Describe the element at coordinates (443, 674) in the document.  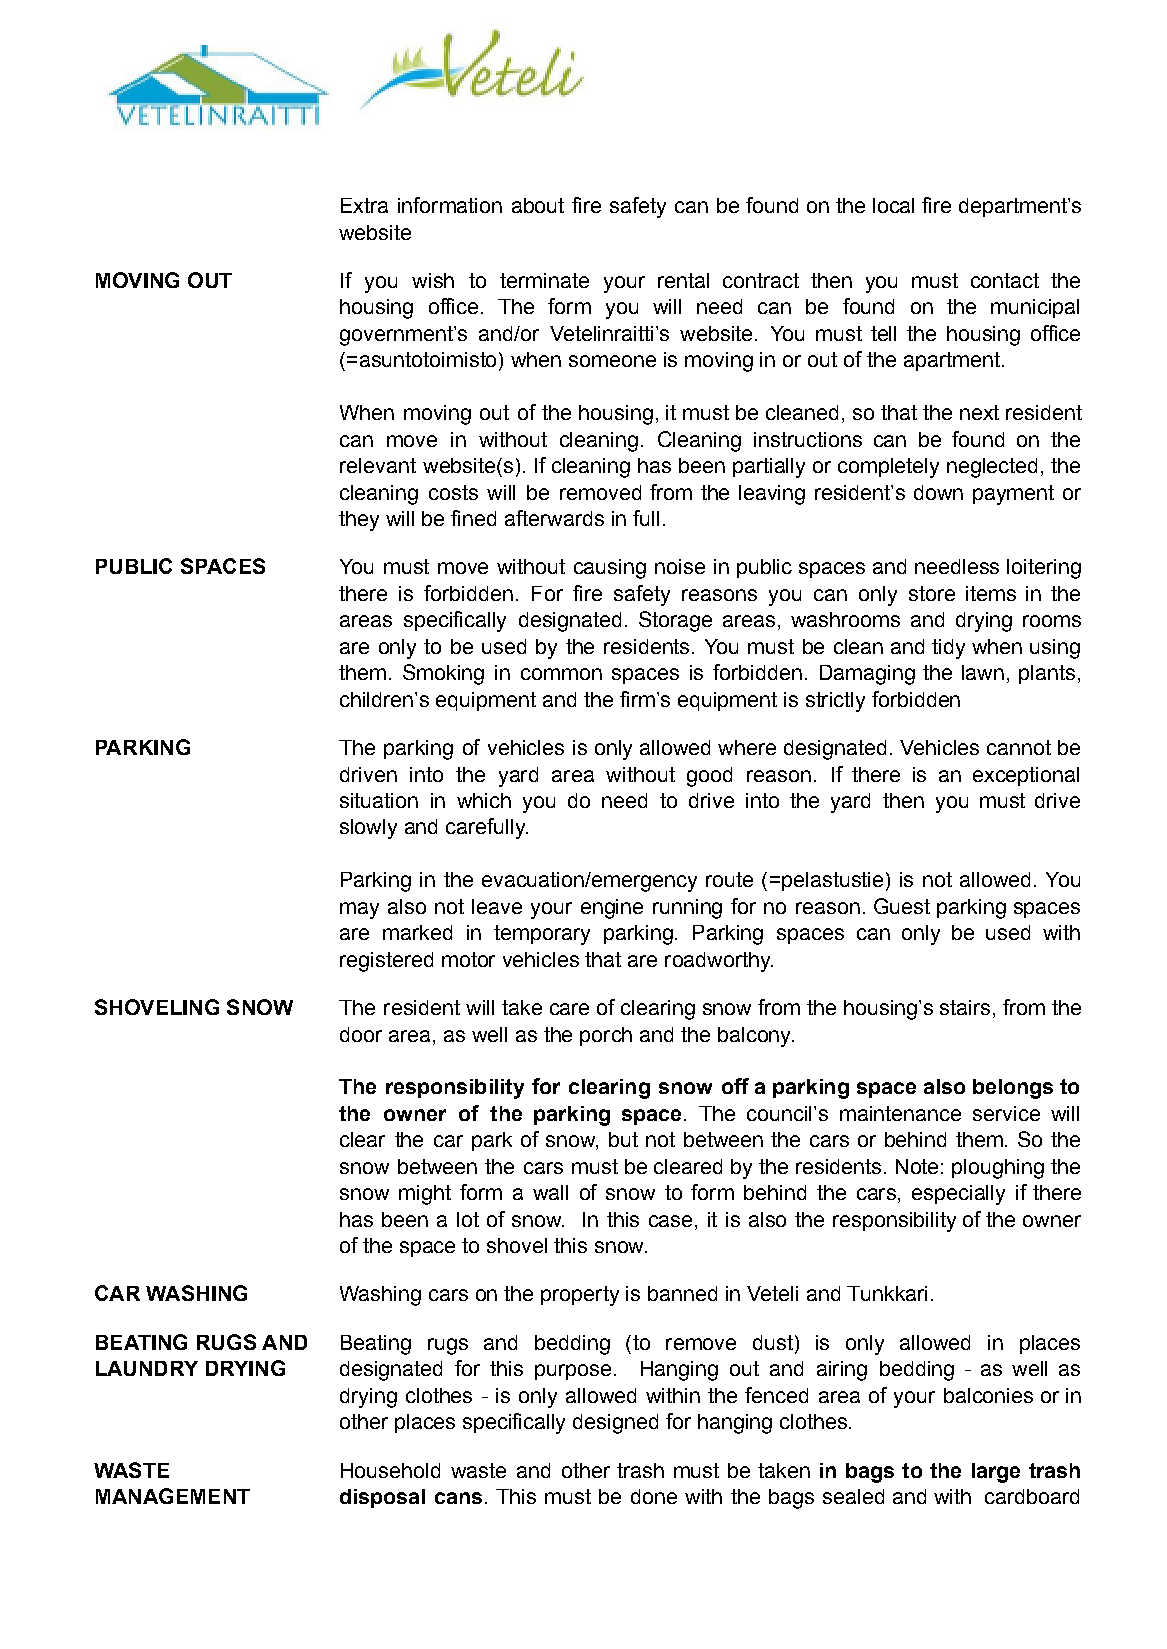
I see `Smoking` at that location.
